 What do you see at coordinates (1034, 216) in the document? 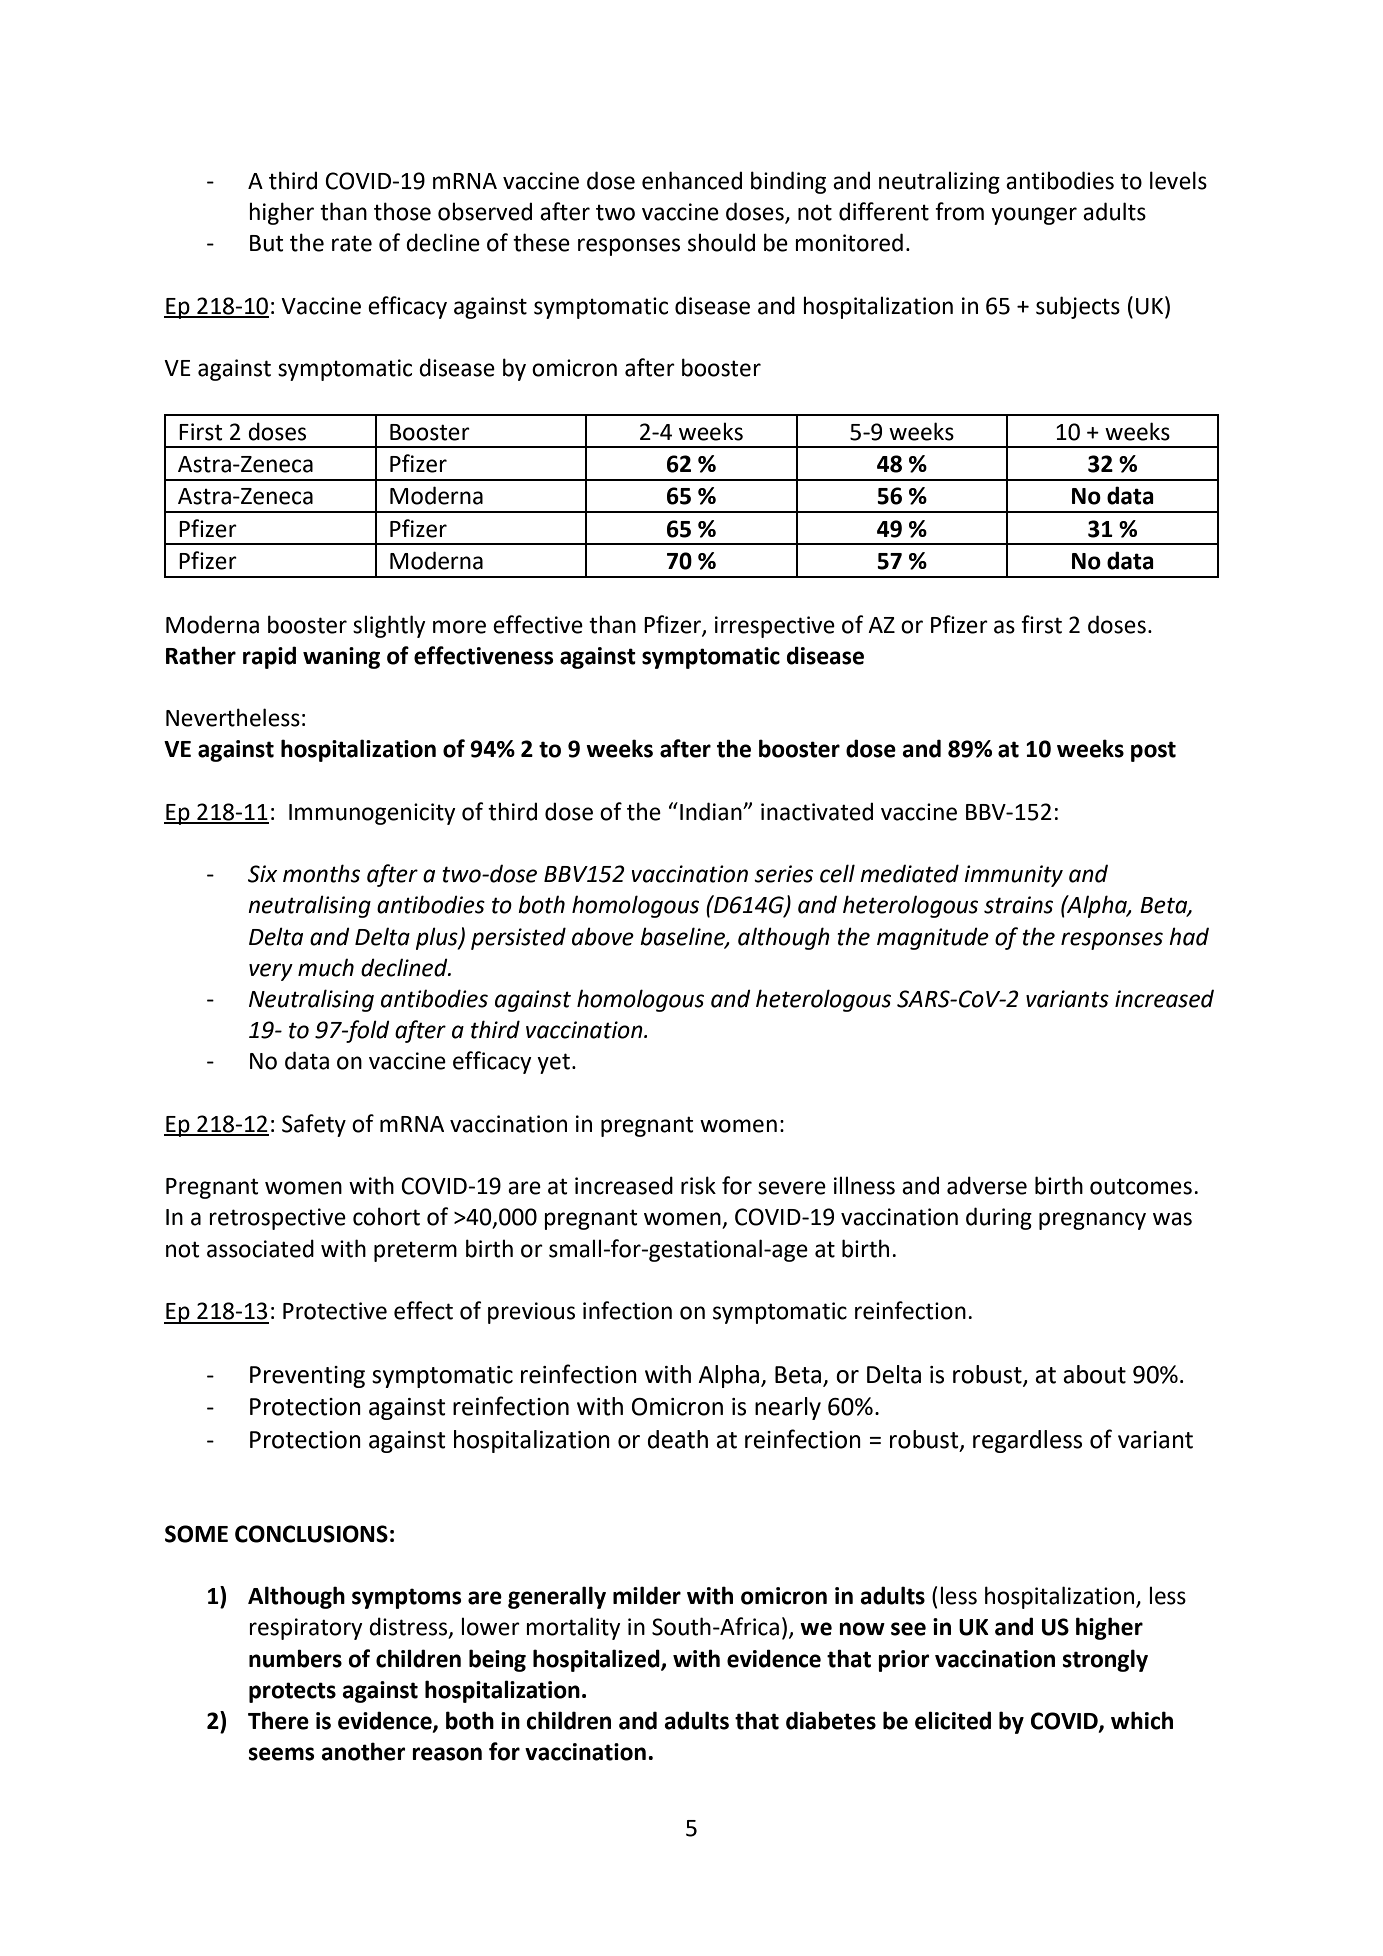
I see `younger` at bounding box center [1034, 216].
